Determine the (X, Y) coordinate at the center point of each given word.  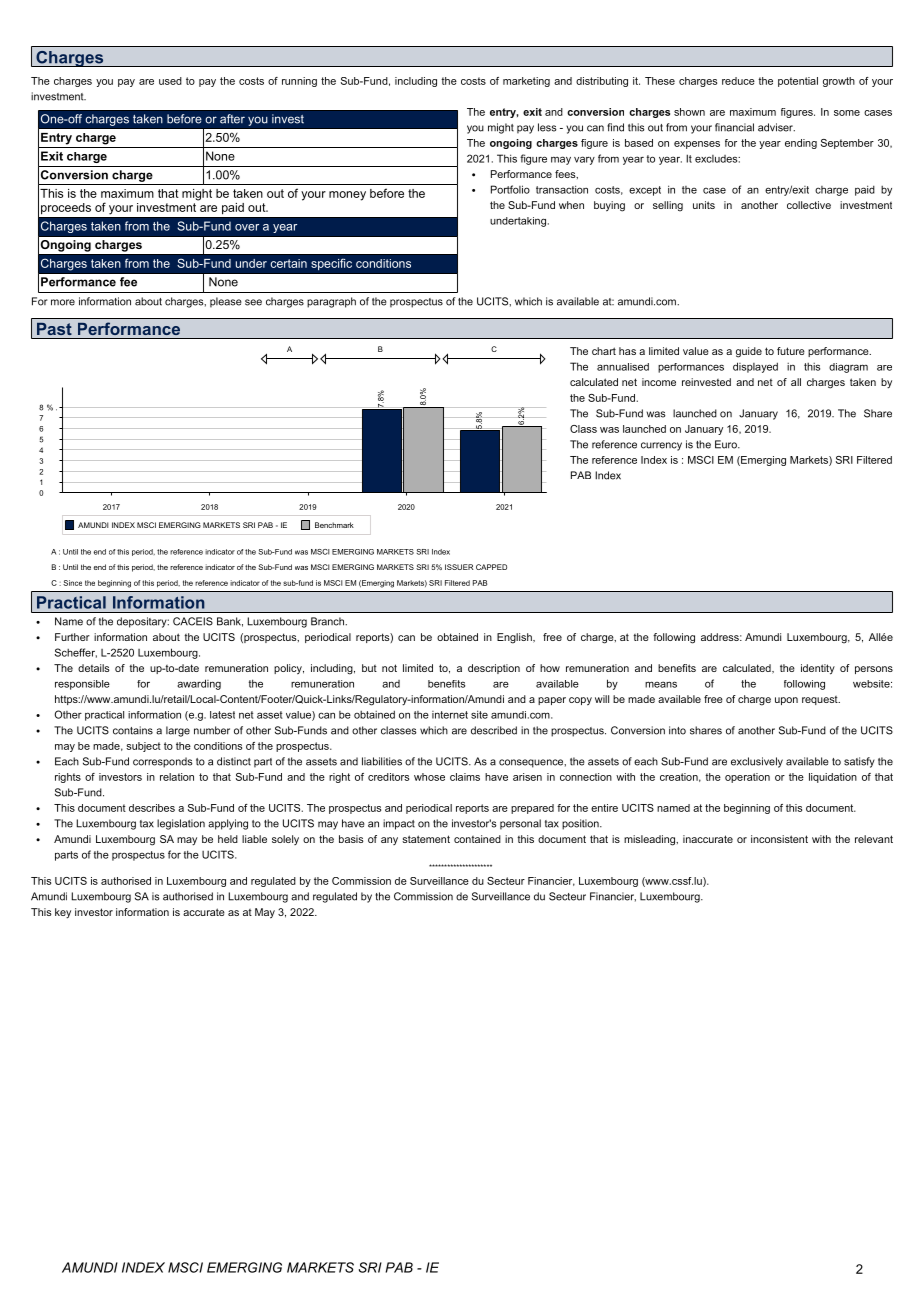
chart (604, 351)
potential (798, 82)
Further (72, 637)
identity (818, 669)
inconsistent (779, 839)
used (170, 81)
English (515, 638)
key (63, 913)
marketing (526, 82)
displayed (755, 367)
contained (477, 839)
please (226, 302)
